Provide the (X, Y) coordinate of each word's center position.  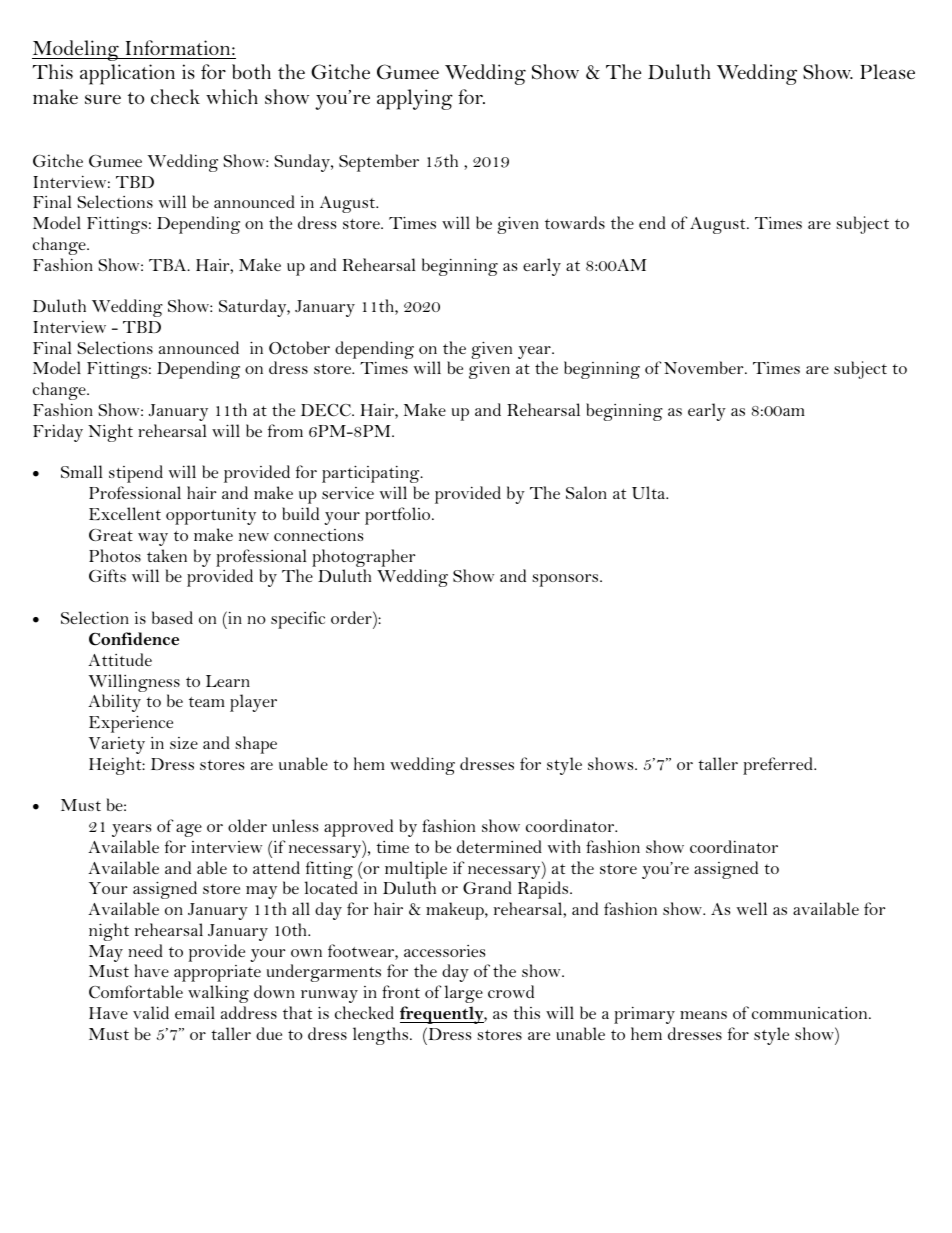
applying (415, 99)
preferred (779, 766)
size (184, 743)
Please (887, 72)
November (705, 367)
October (299, 347)
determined (499, 846)
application (127, 74)
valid (151, 1012)
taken (167, 555)
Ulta (650, 492)
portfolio (399, 516)
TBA (169, 265)
